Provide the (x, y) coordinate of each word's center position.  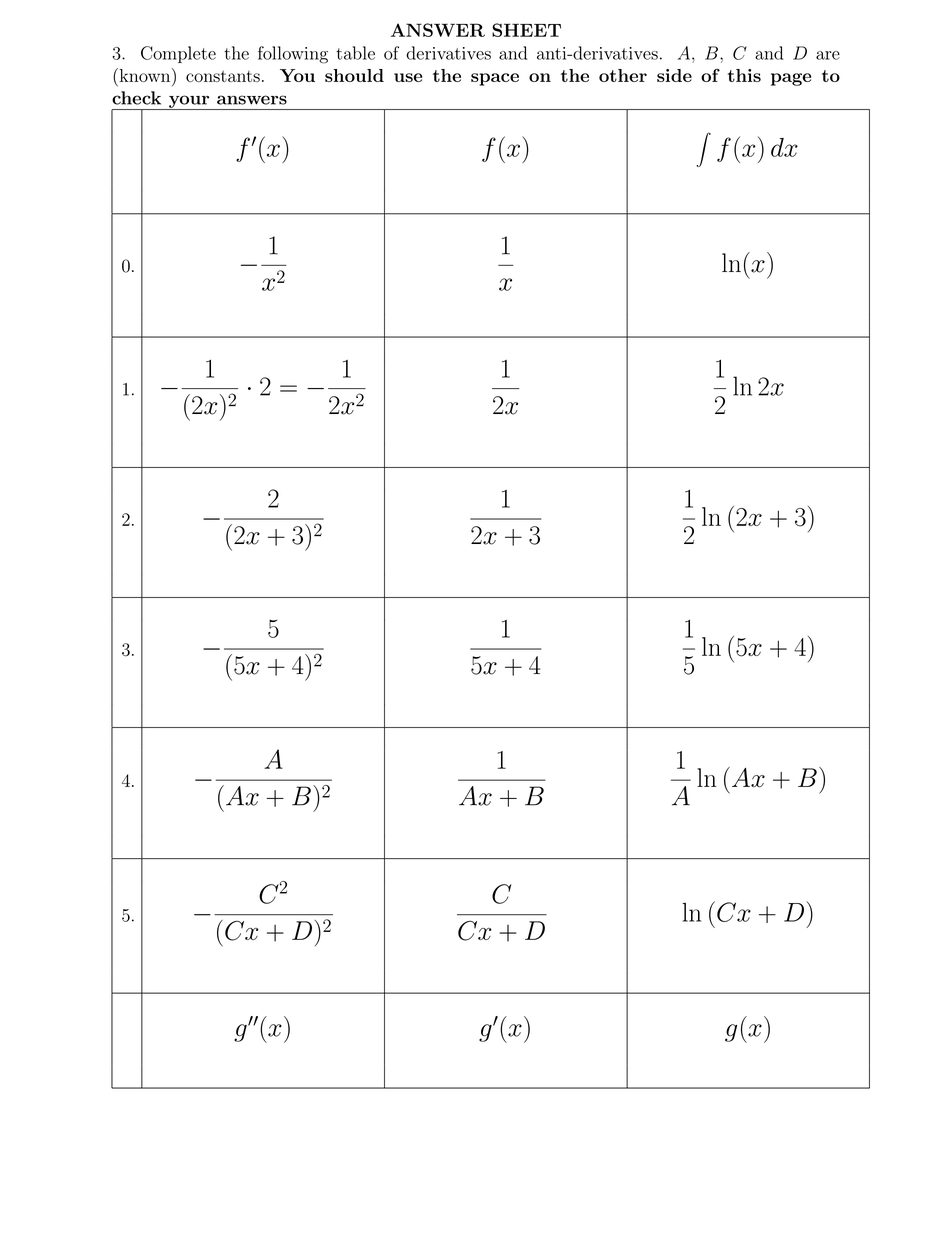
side (674, 75)
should (354, 75)
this (744, 75)
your (189, 102)
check (136, 98)
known (145, 75)
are (828, 55)
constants (223, 76)
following (293, 55)
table (355, 53)
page (791, 79)
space (495, 79)
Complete (178, 54)
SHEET (526, 30)
